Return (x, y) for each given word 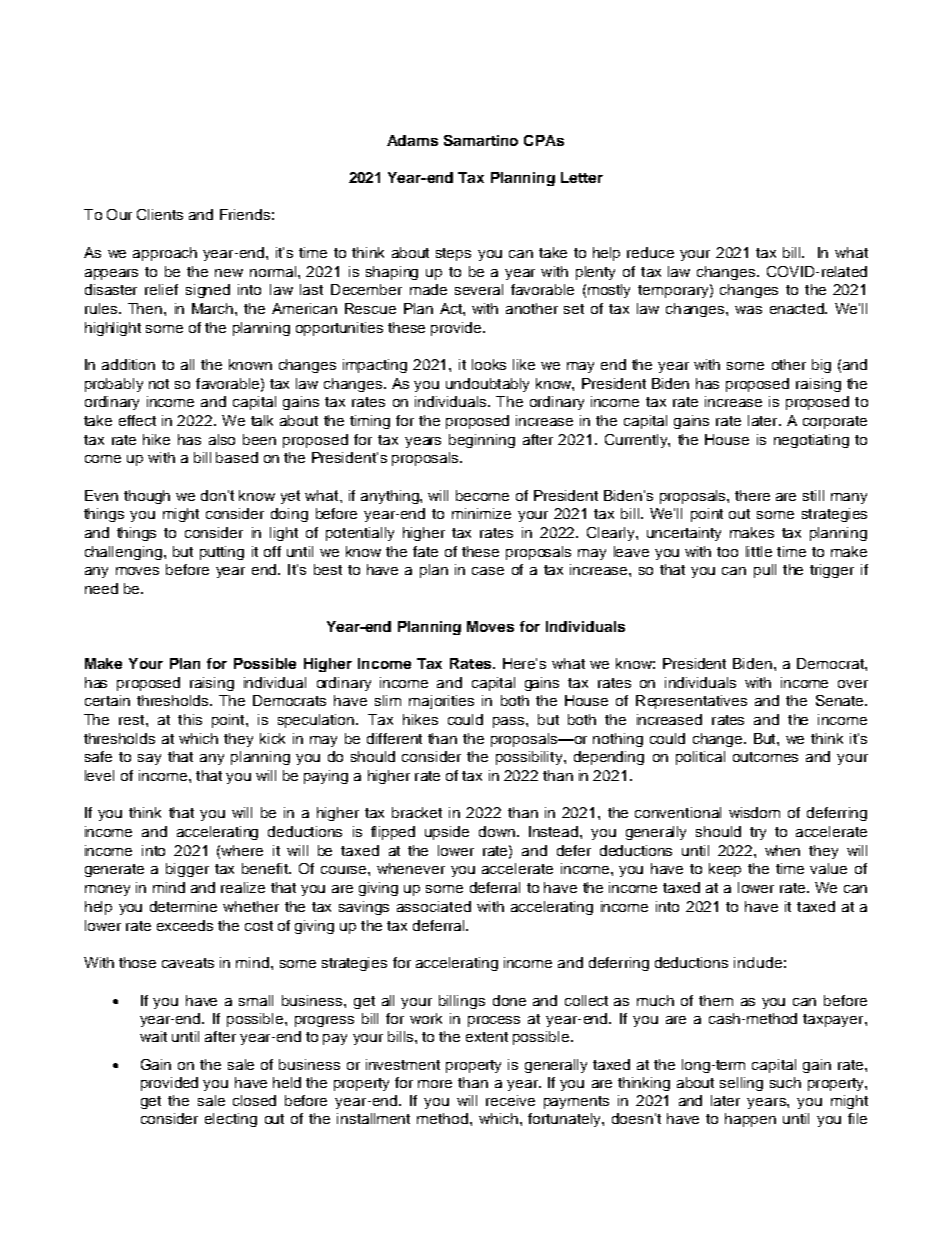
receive (510, 1100)
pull (765, 571)
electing (231, 1120)
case (488, 571)
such (785, 1082)
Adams (412, 140)
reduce (650, 252)
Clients (160, 214)
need (101, 588)
